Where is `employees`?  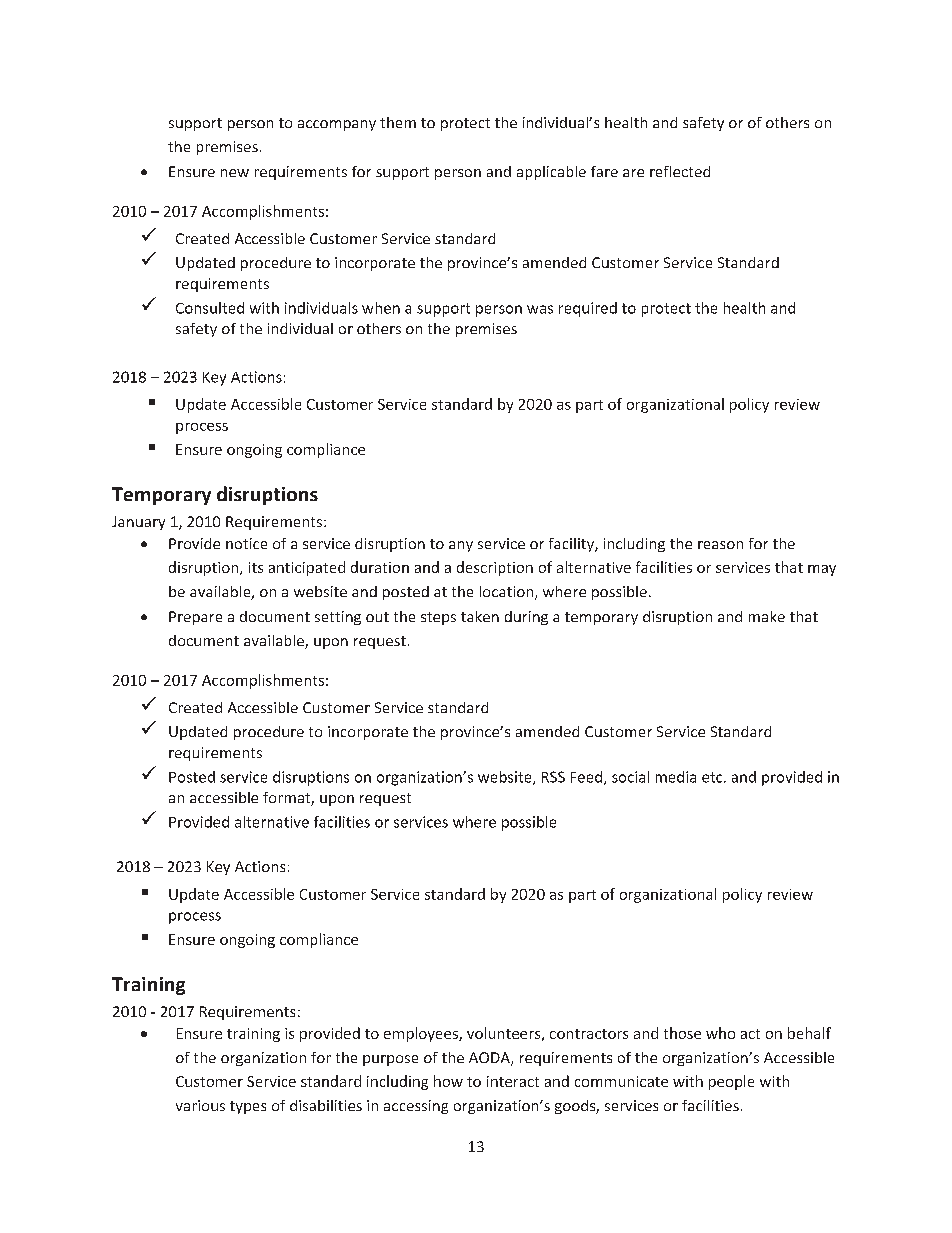
employees is located at coordinates (422, 1034).
